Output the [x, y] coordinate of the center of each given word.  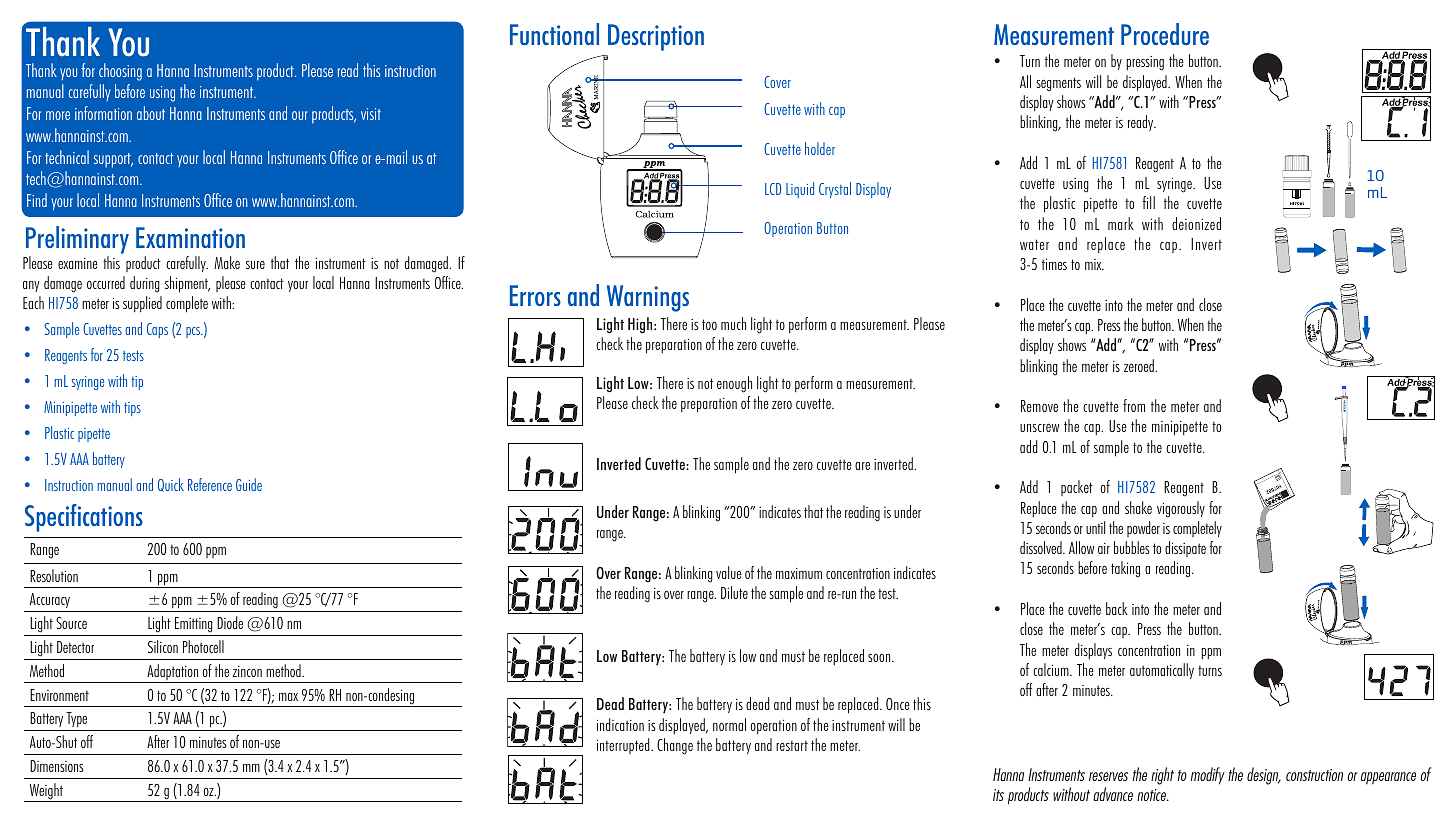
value [729, 572]
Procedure [1165, 34]
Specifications [84, 518]
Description [656, 37]
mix [1094, 264]
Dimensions [56, 766]
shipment [188, 284]
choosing [120, 72]
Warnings [648, 298]
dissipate [1185, 549]
